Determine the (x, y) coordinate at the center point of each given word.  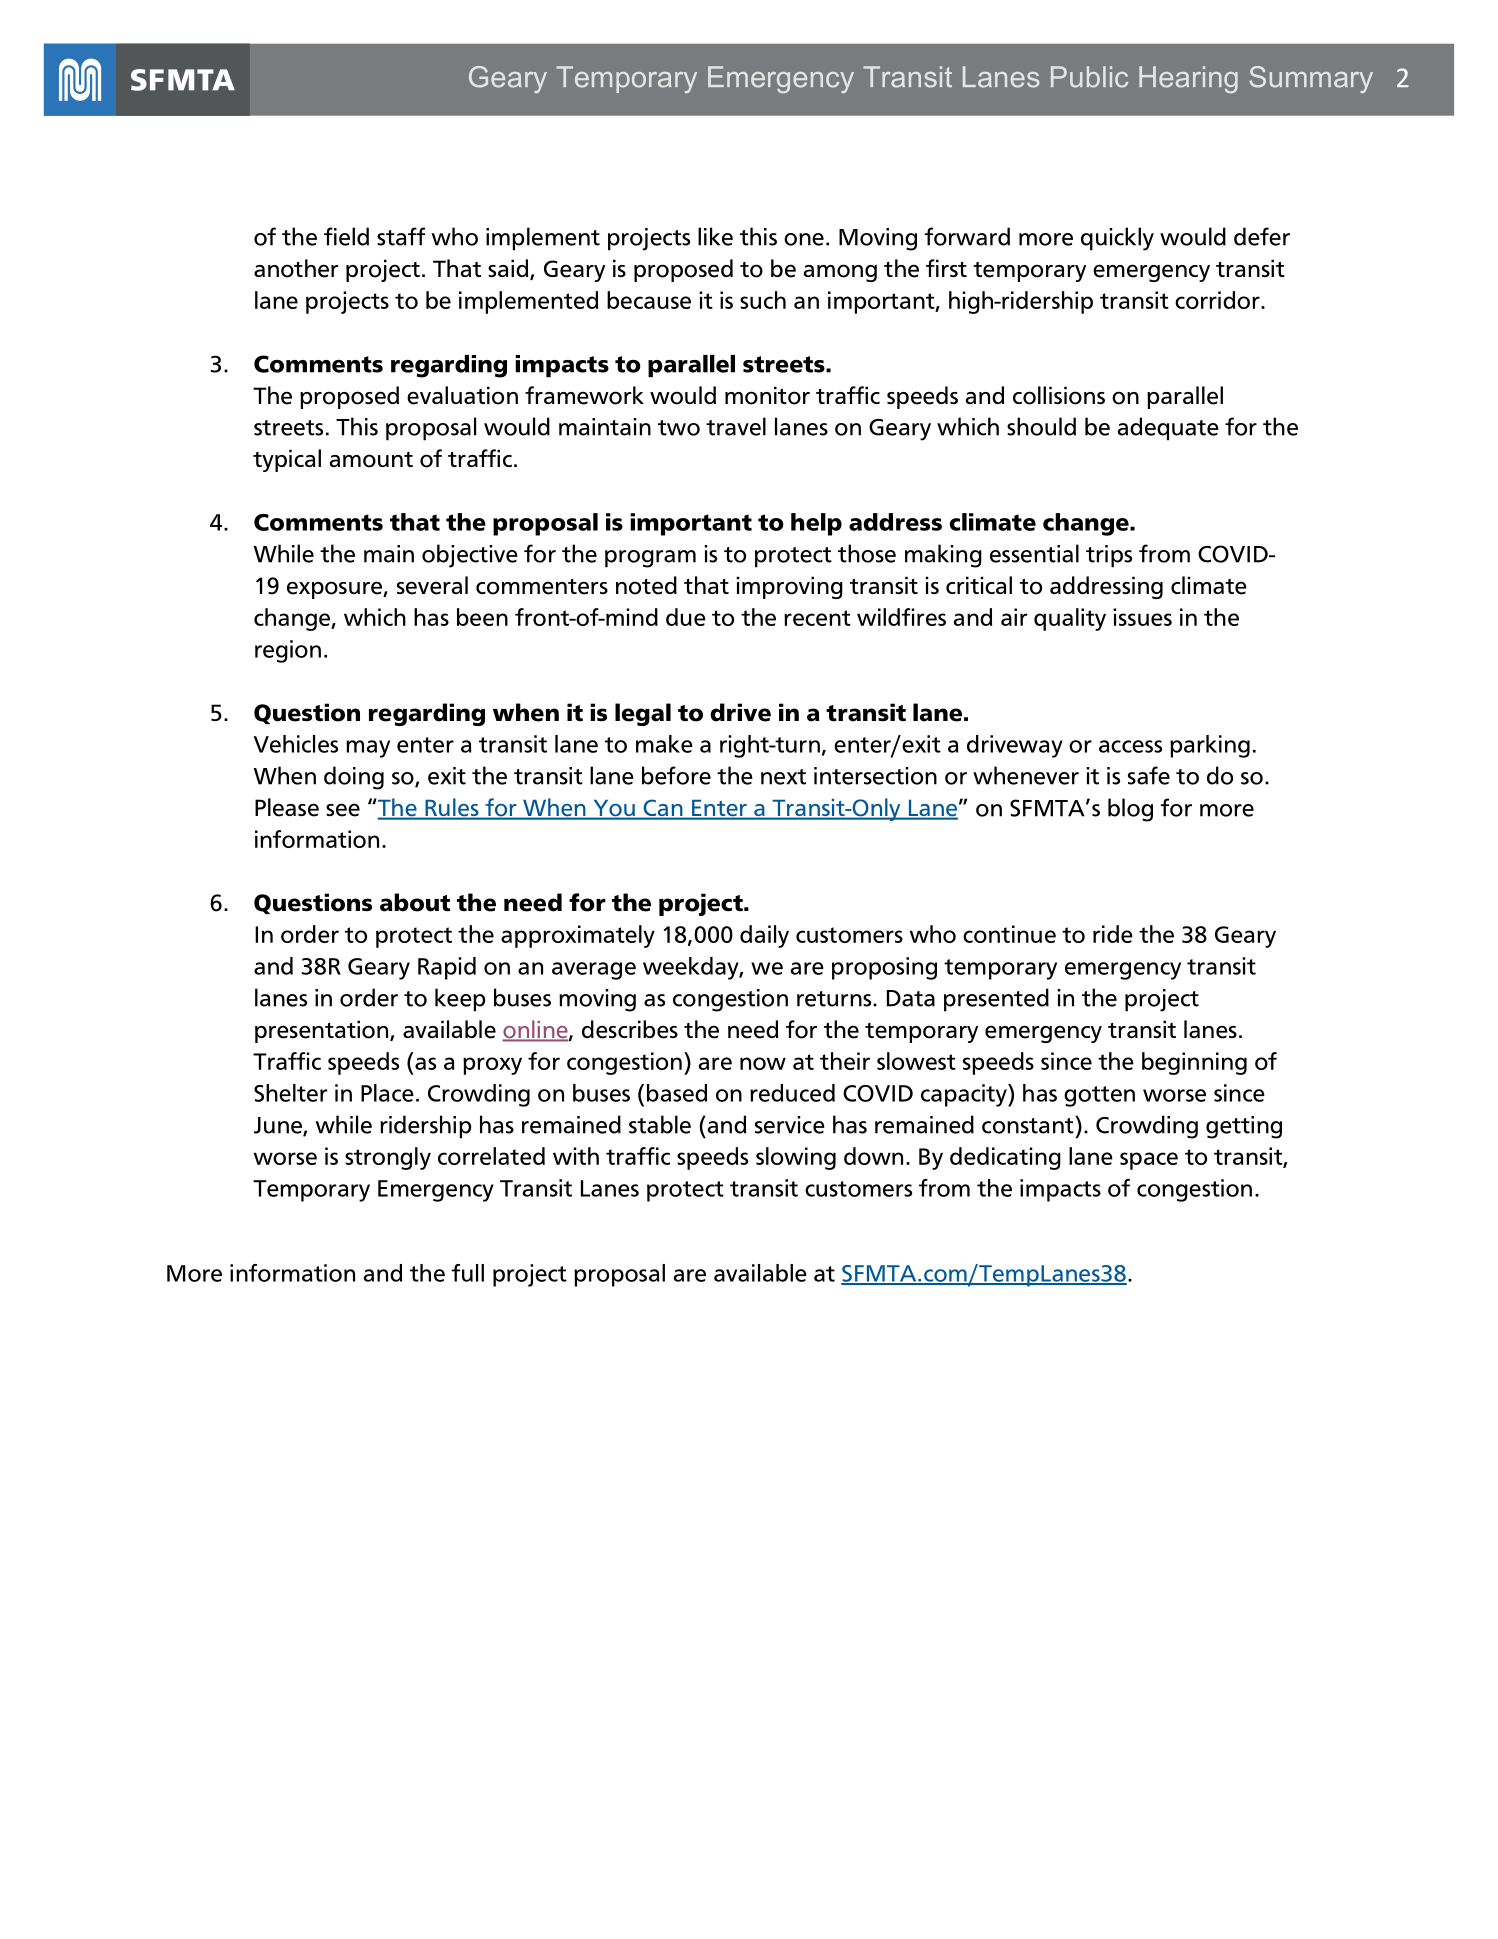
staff (401, 236)
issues (1142, 617)
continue (1009, 934)
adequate (1168, 429)
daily (764, 936)
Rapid (447, 968)
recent (817, 618)
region (288, 651)
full (468, 1273)
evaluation (462, 395)
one (804, 239)
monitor (767, 395)
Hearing (1188, 79)
